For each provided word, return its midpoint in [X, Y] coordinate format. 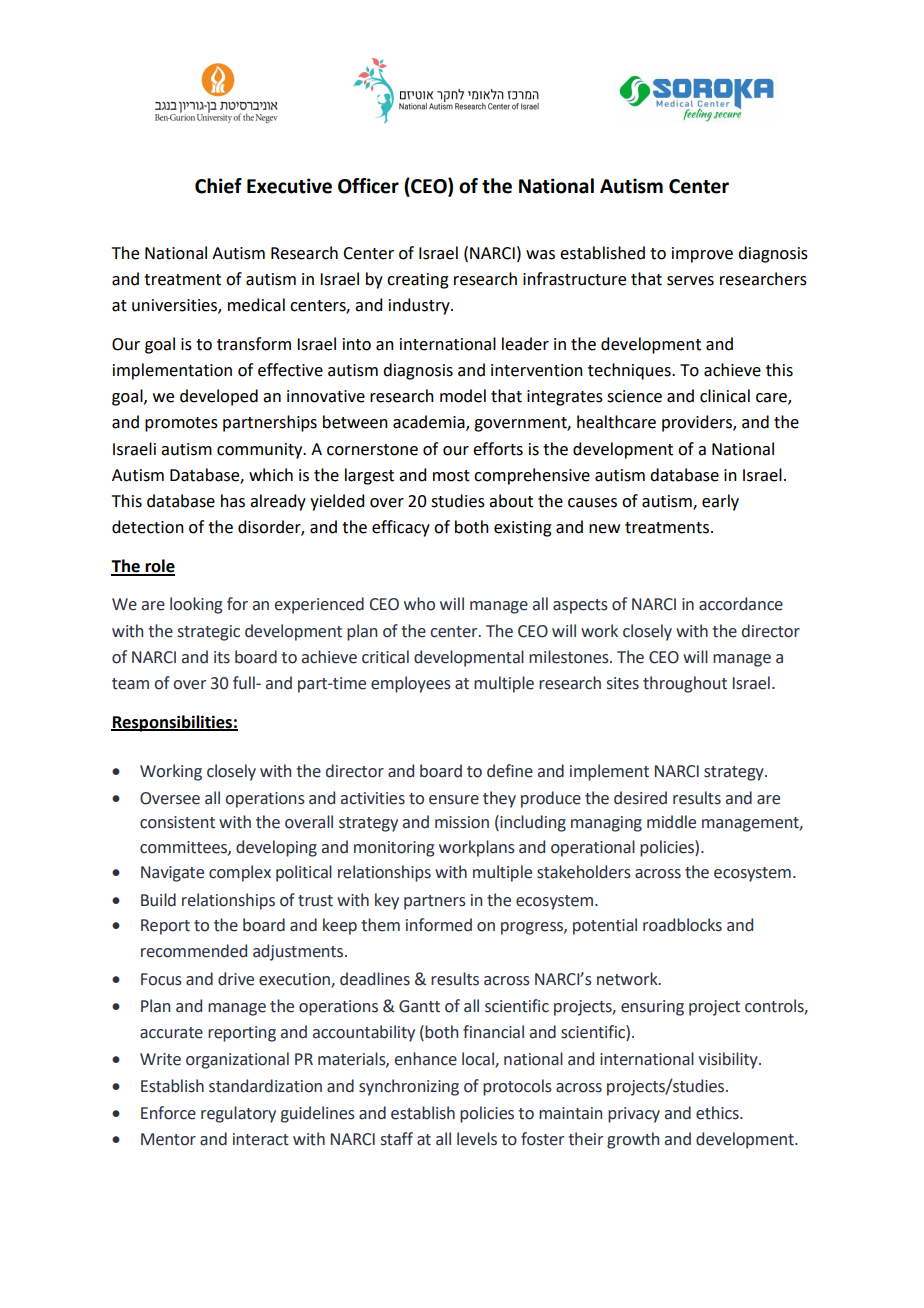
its [222, 657]
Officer [368, 186]
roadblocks [682, 925]
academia [430, 423]
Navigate [172, 874]
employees [411, 684]
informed [439, 925]
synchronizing [409, 1087]
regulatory [238, 1114]
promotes [181, 424]
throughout [685, 684]
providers [698, 423]
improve [702, 255]
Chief [218, 186]
